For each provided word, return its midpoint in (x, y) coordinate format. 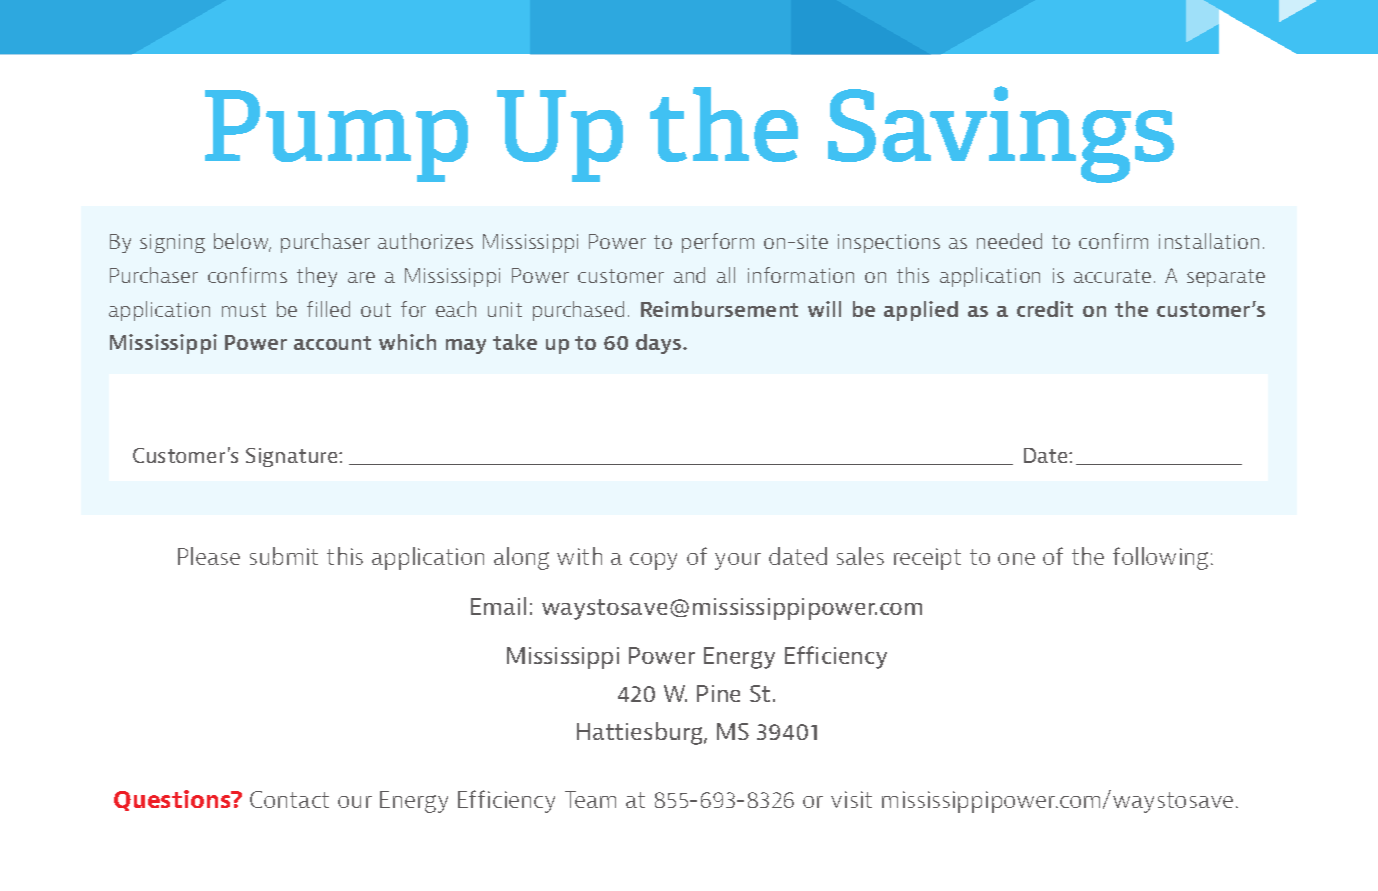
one (1016, 559)
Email (498, 606)
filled (328, 309)
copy (653, 561)
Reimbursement (719, 309)
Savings (1001, 134)
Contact (289, 799)
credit (1045, 309)
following (1160, 558)
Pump (336, 136)
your (738, 561)
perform (718, 243)
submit (284, 556)
